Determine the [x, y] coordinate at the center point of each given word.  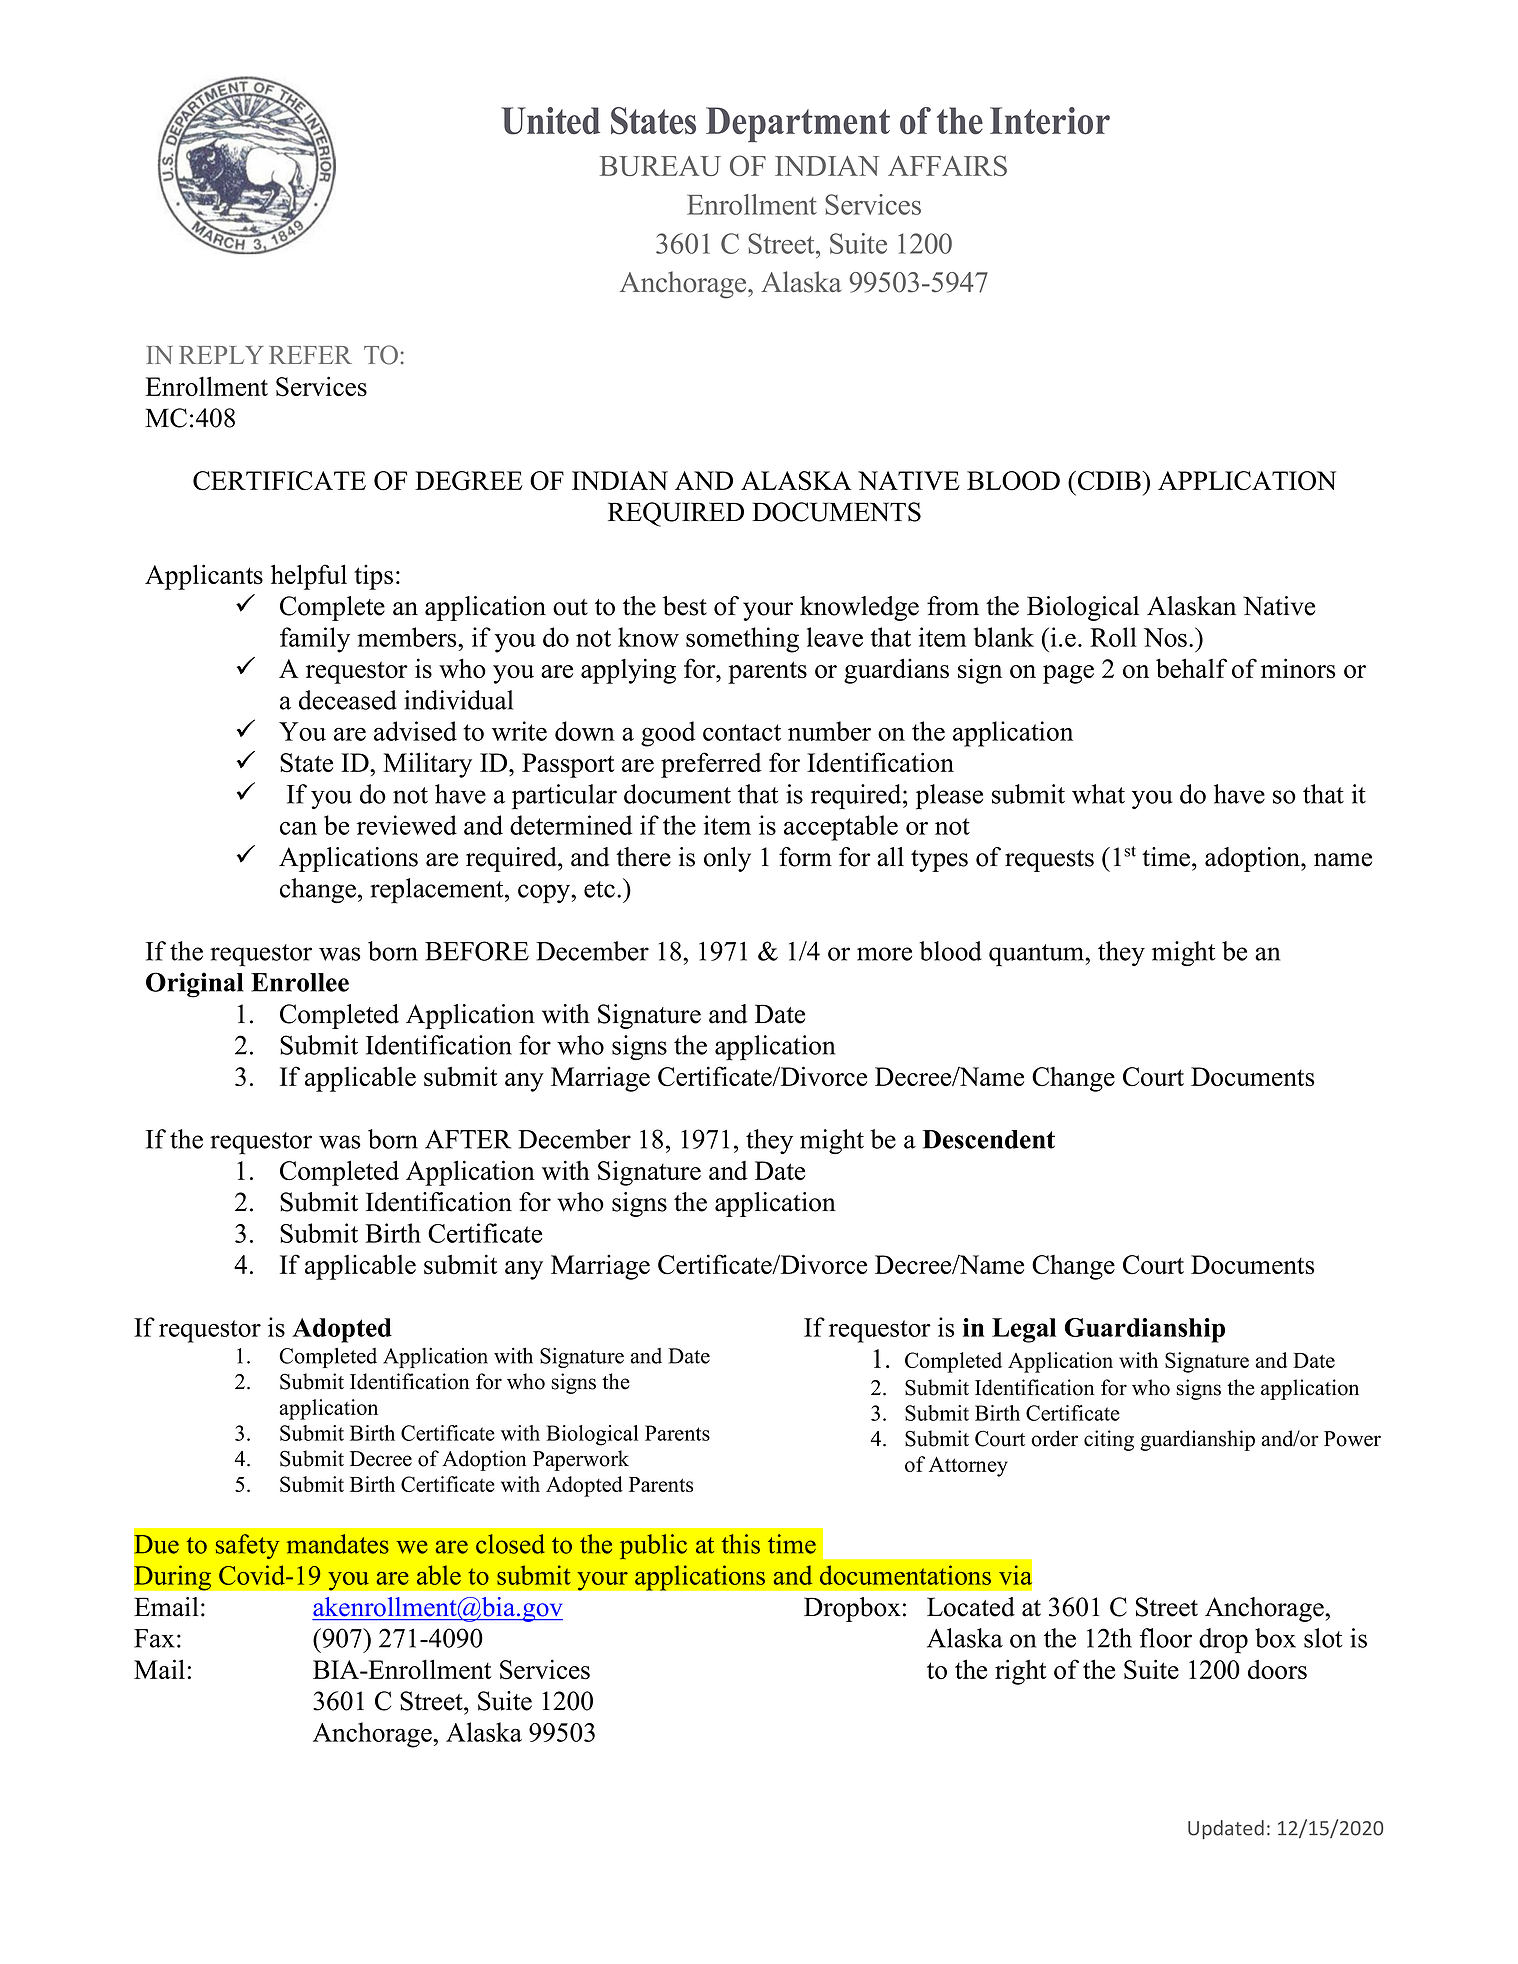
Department [798, 125]
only [727, 859]
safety [247, 1546]
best [685, 606]
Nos [1165, 637]
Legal [1024, 1330]
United [550, 121]
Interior [1050, 121]
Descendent [989, 1139]
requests [1049, 861]
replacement [438, 891]
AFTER [468, 1139]
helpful [309, 577]
